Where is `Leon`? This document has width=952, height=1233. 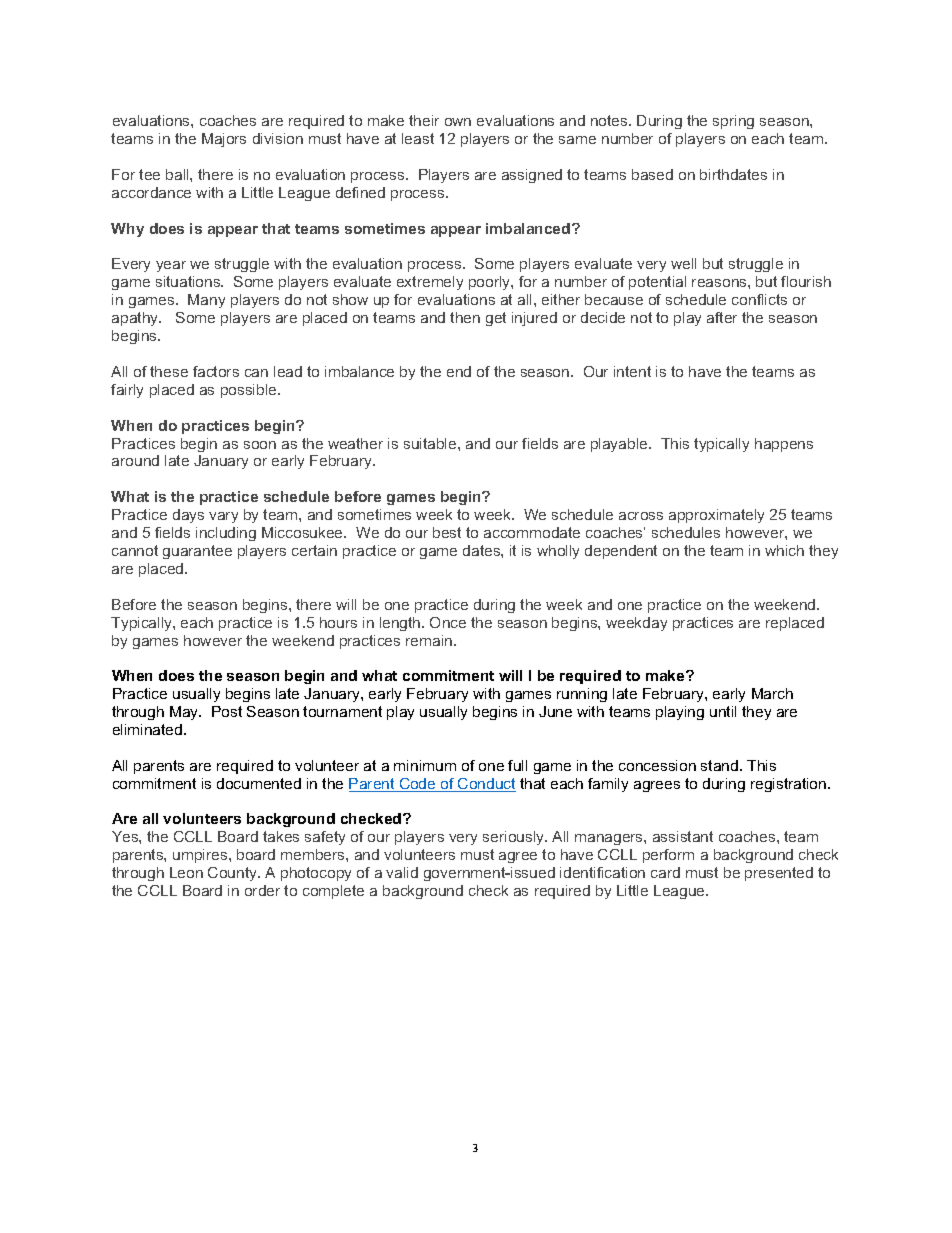 Leon is located at coordinates (186, 872).
